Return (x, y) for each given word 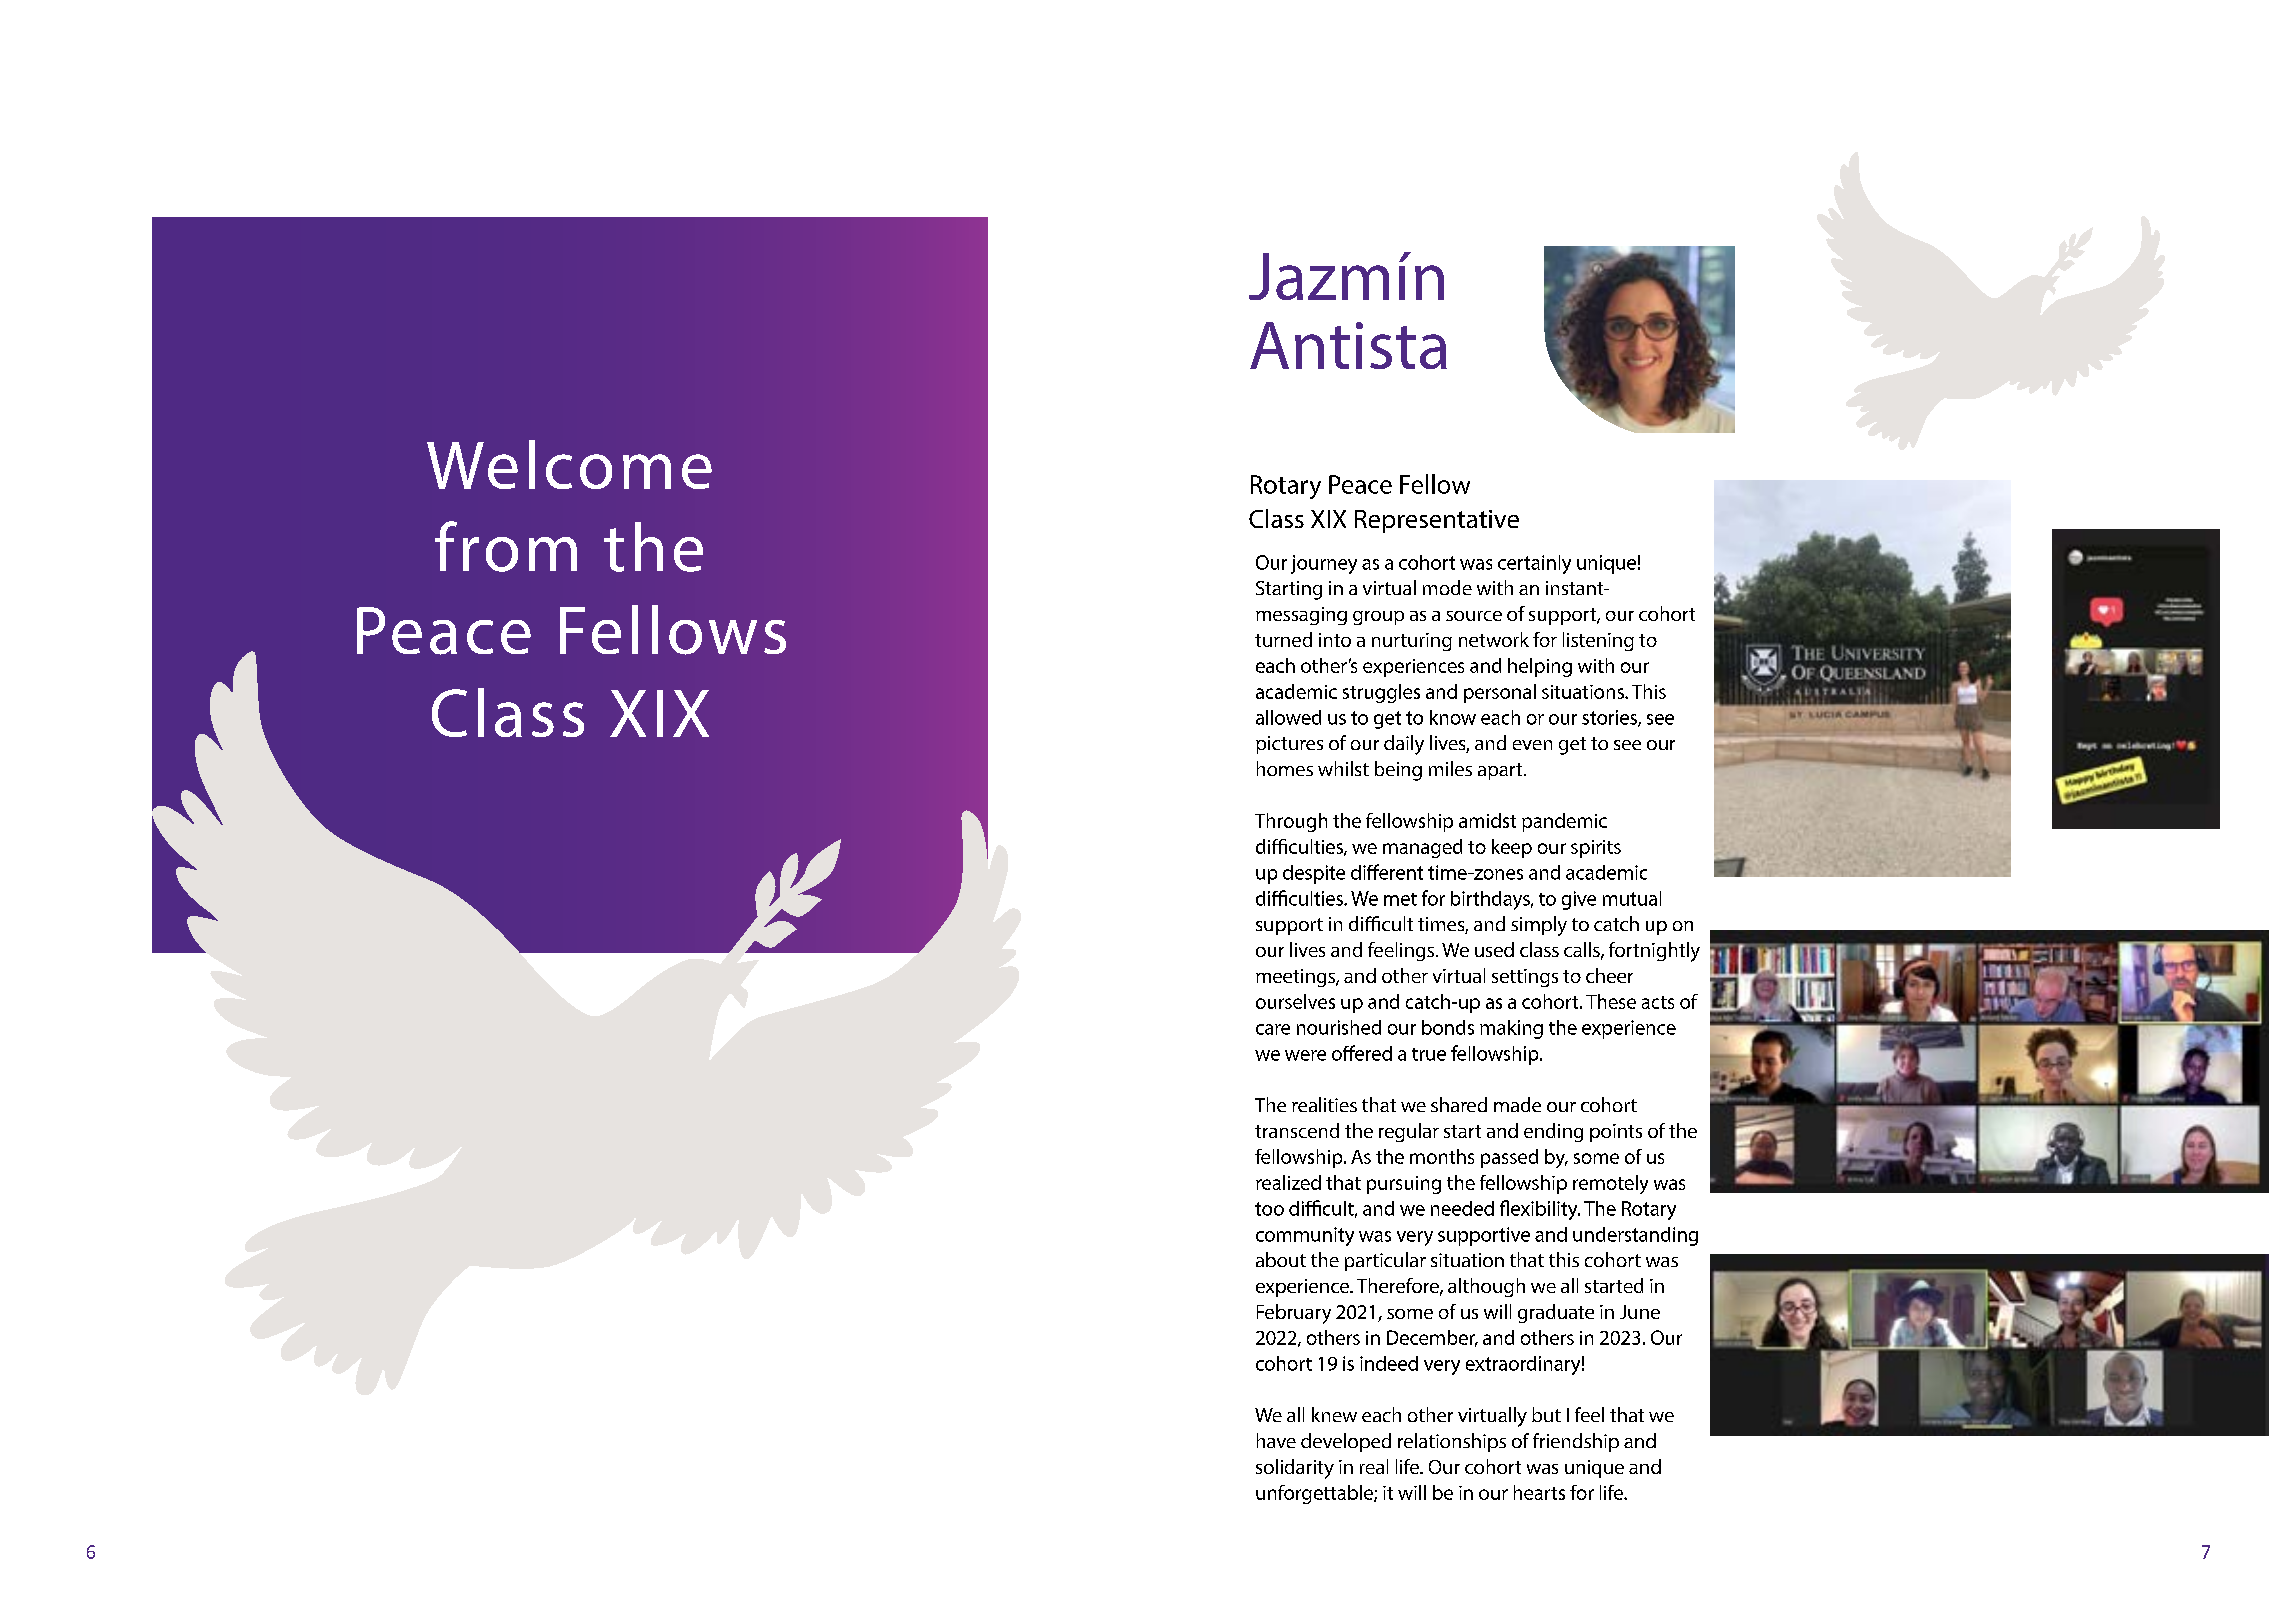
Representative (1437, 521)
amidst (1487, 820)
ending (1553, 1132)
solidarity (1295, 1469)
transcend (1297, 1130)
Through (1291, 822)
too (1269, 1209)
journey (1324, 564)
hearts (1539, 1492)
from (506, 546)
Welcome (569, 464)
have (1276, 1440)
